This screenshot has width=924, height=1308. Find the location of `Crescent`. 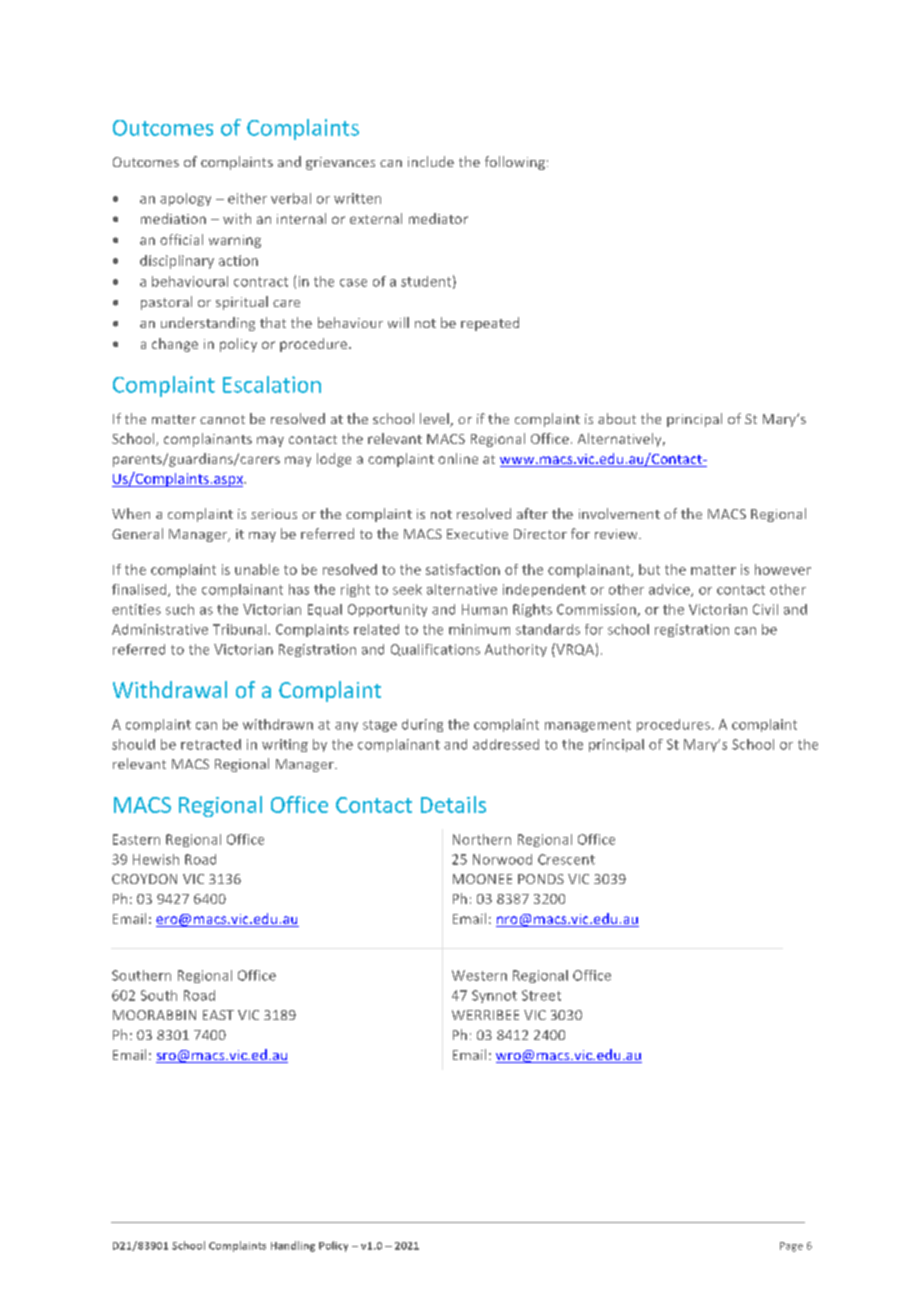

Crescent is located at coordinates (566, 859).
